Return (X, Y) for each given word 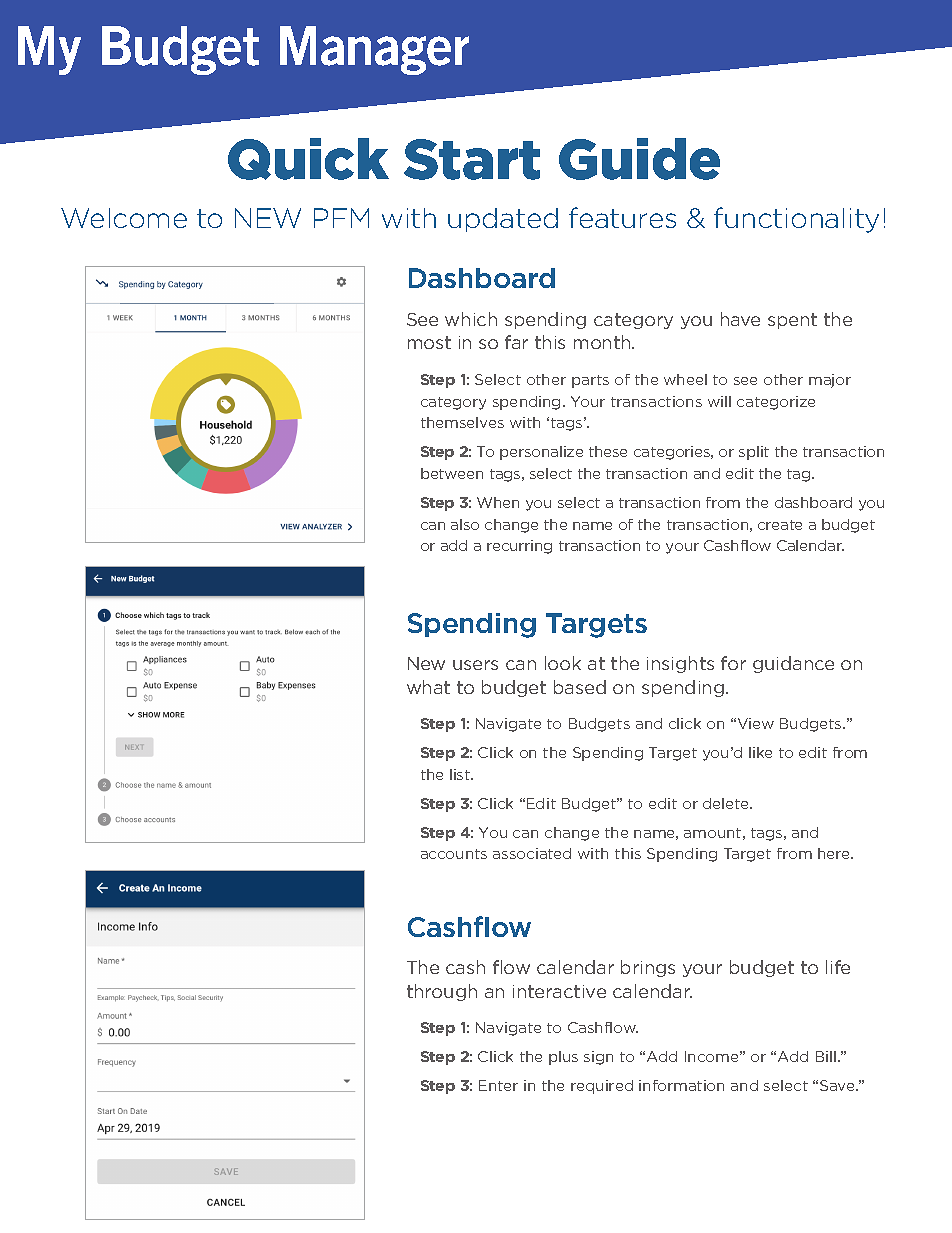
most (429, 342)
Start (472, 159)
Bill (826, 1056)
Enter (498, 1085)
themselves (462, 422)
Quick (308, 159)
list (461, 774)
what (428, 687)
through (442, 992)
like (760, 752)
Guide (639, 159)
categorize (776, 403)
